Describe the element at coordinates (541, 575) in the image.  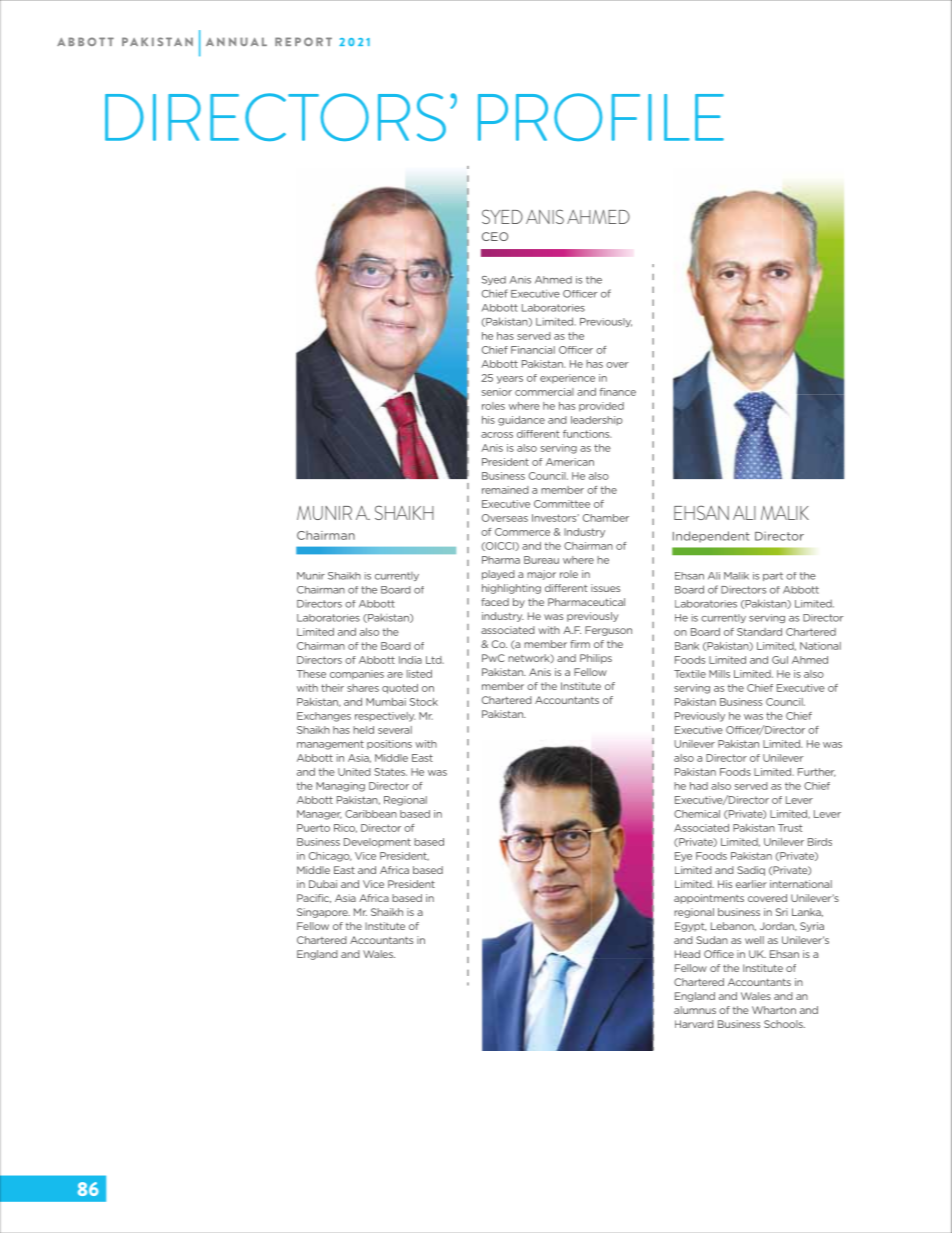
I see `major` at that location.
